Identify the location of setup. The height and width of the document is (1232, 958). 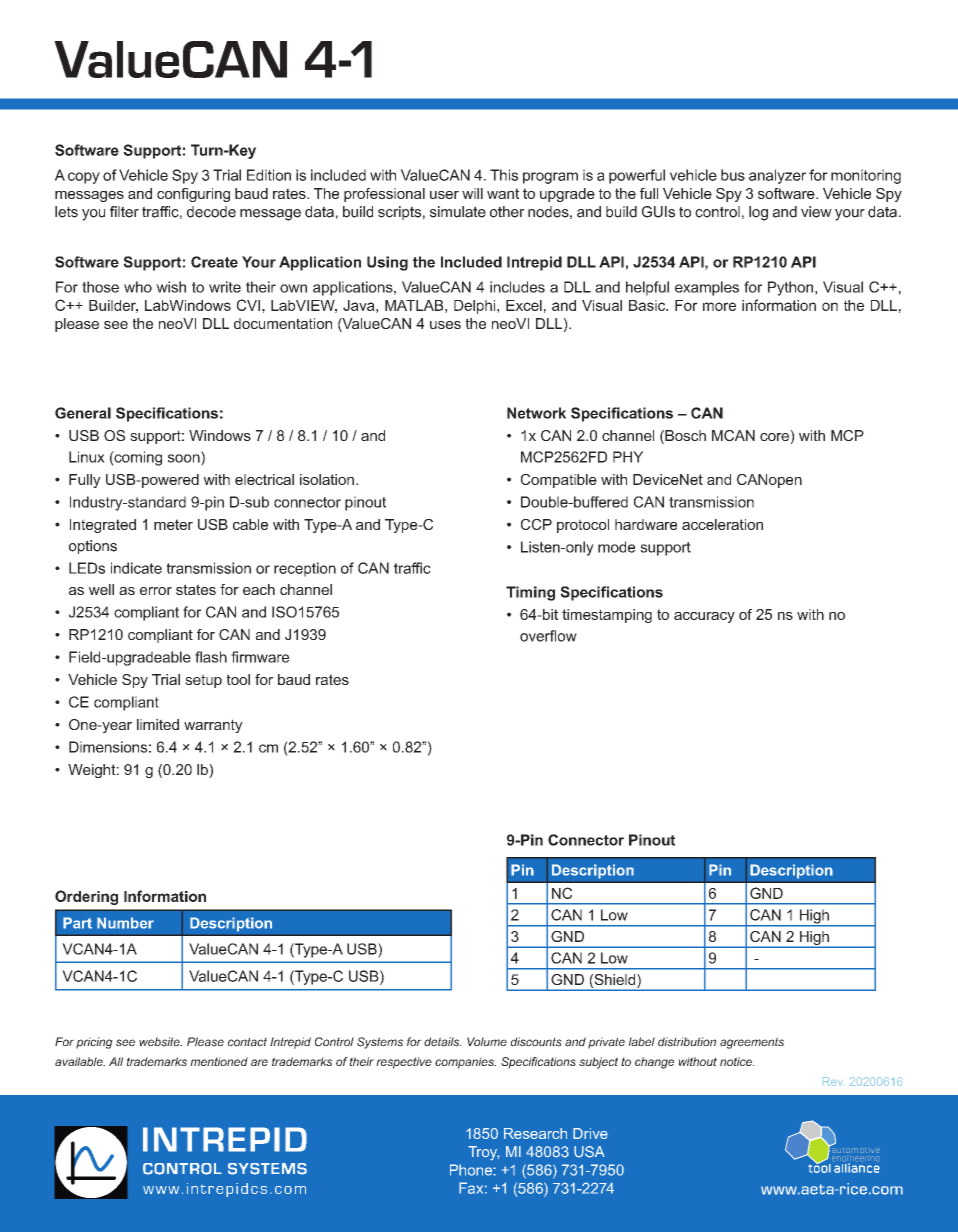
(203, 681).
